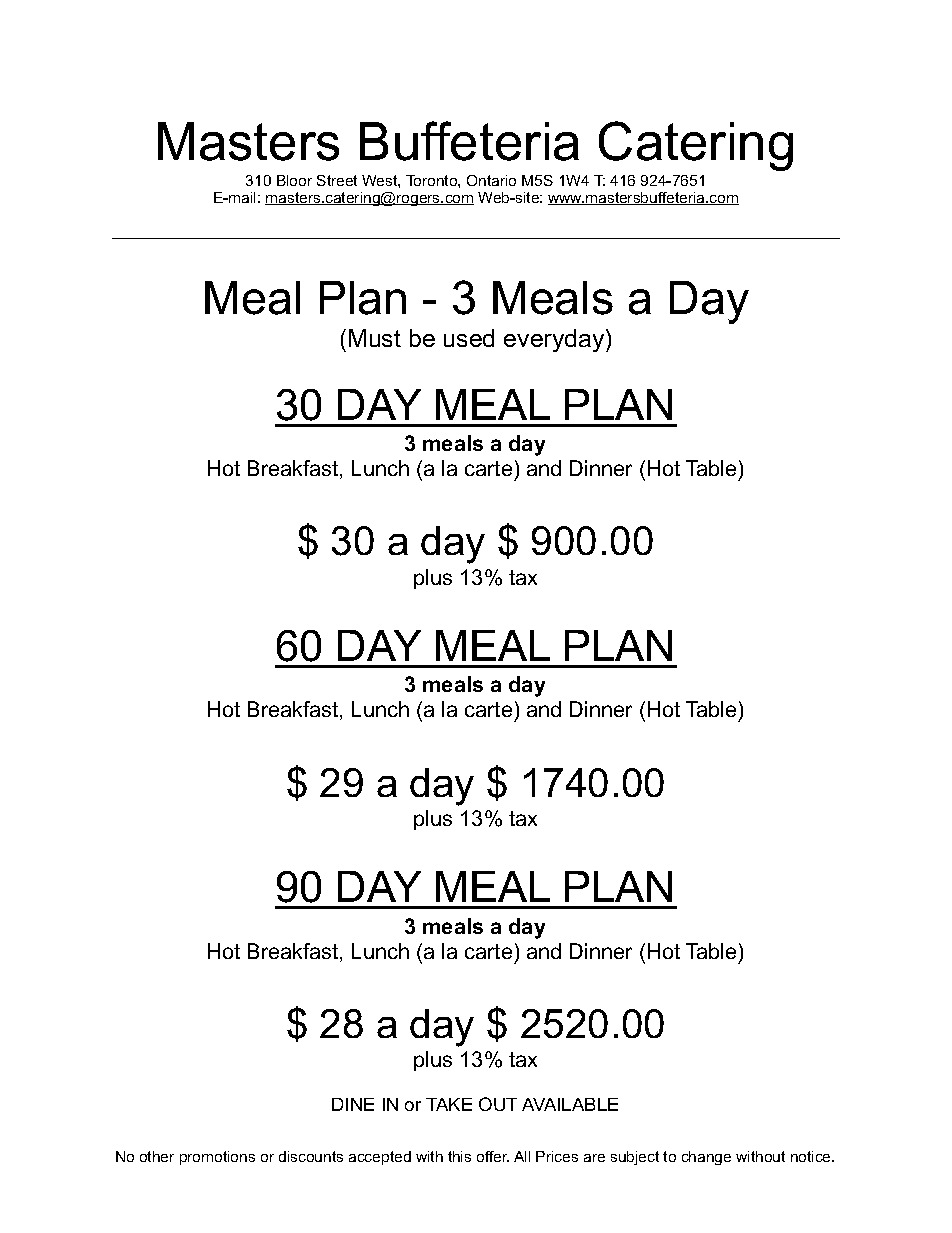 The image size is (952, 1233). I want to click on used, so click(469, 338).
